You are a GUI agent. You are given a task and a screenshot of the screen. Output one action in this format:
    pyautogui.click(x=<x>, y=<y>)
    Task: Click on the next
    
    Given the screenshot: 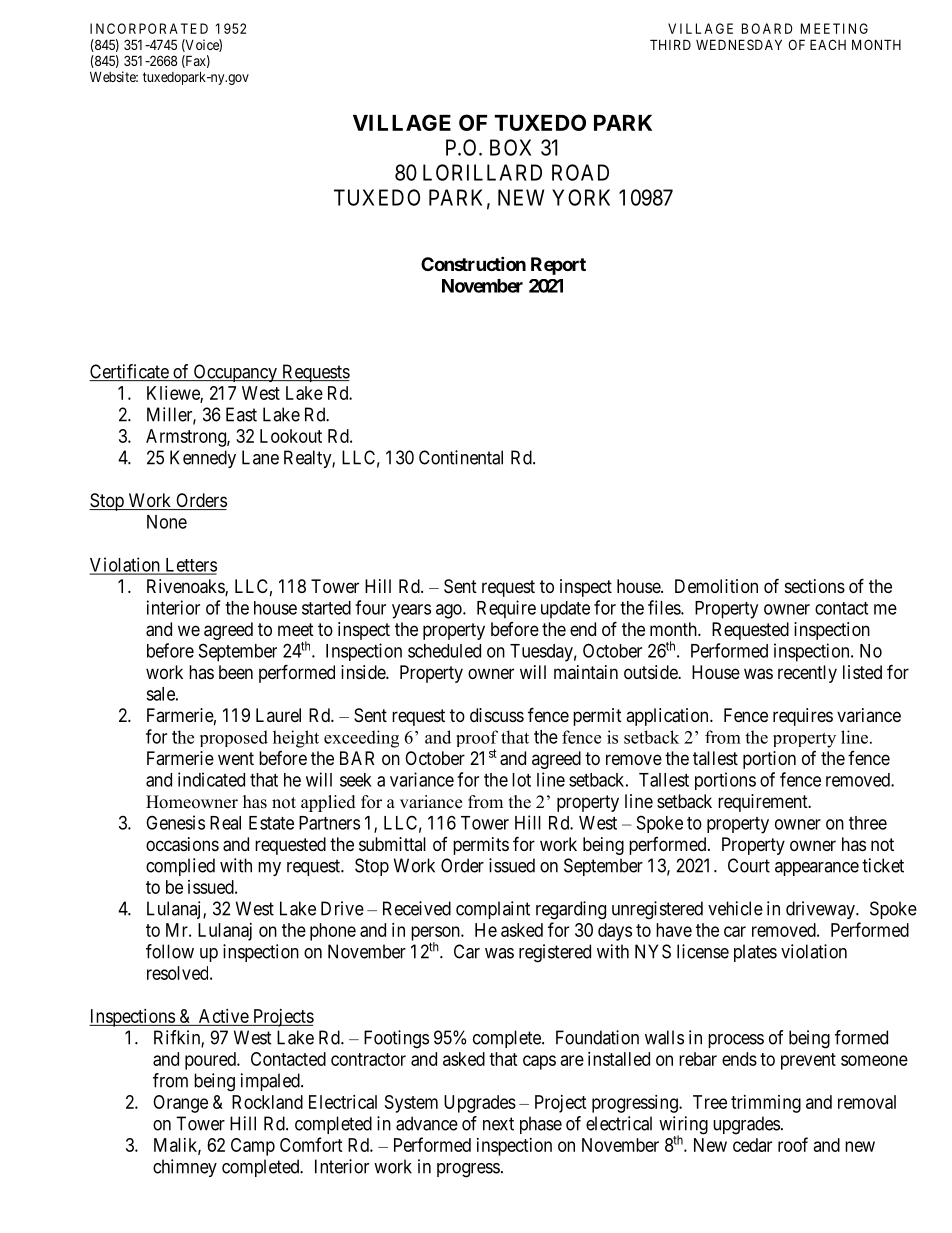 What is the action you would take?
    pyautogui.click(x=498, y=1124)
